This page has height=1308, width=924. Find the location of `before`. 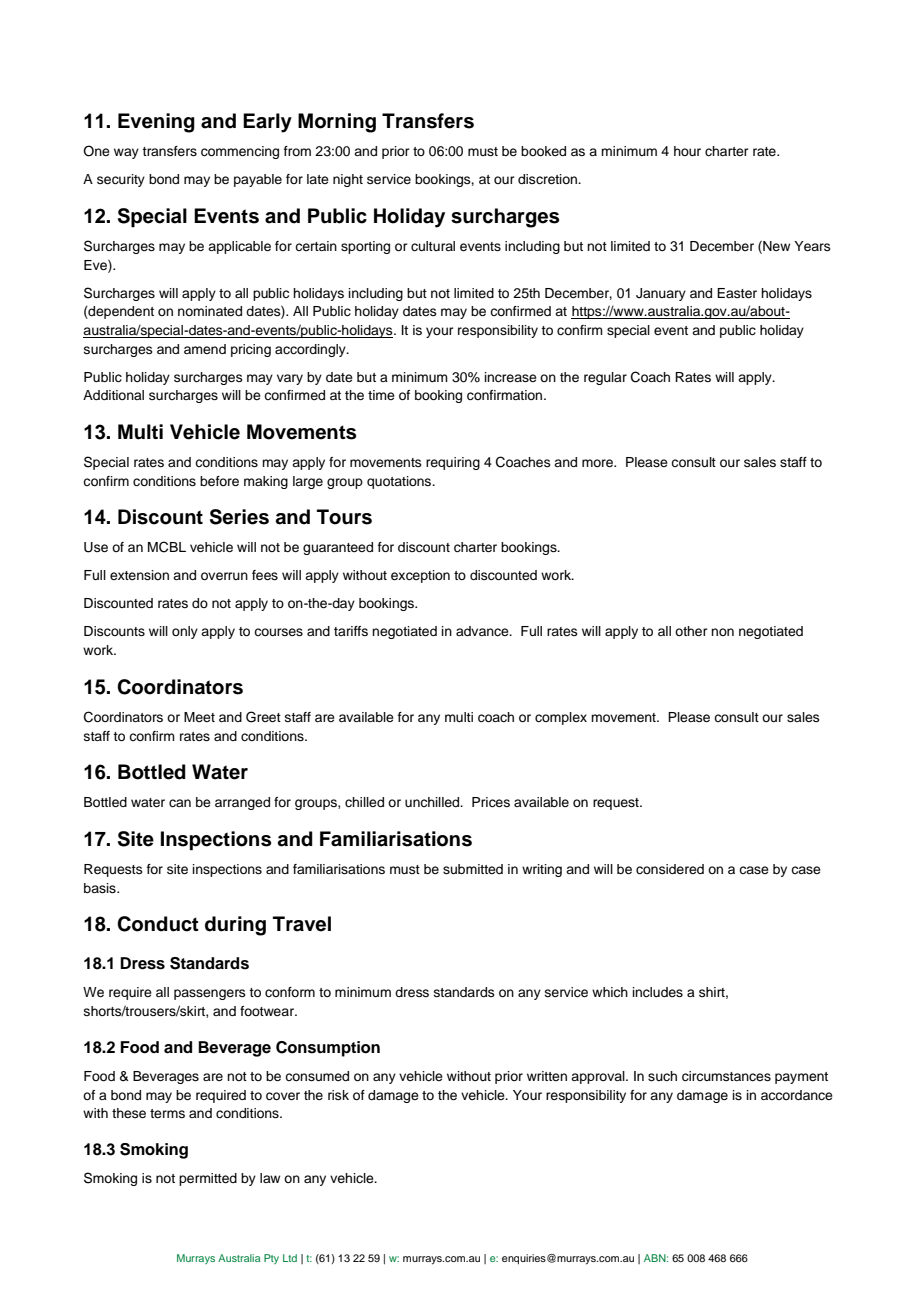

before is located at coordinates (219, 481).
